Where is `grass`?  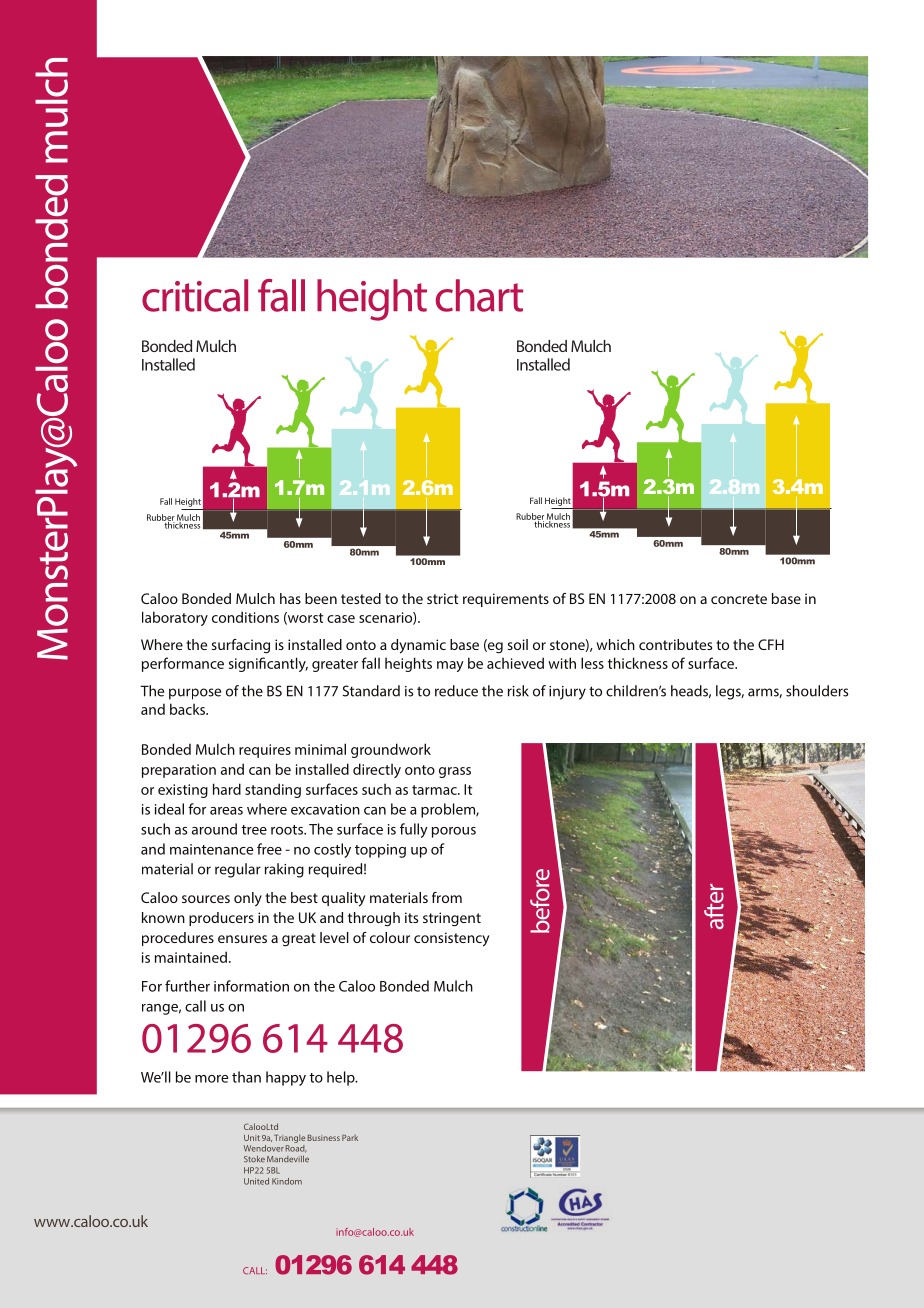 grass is located at coordinates (455, 772).
